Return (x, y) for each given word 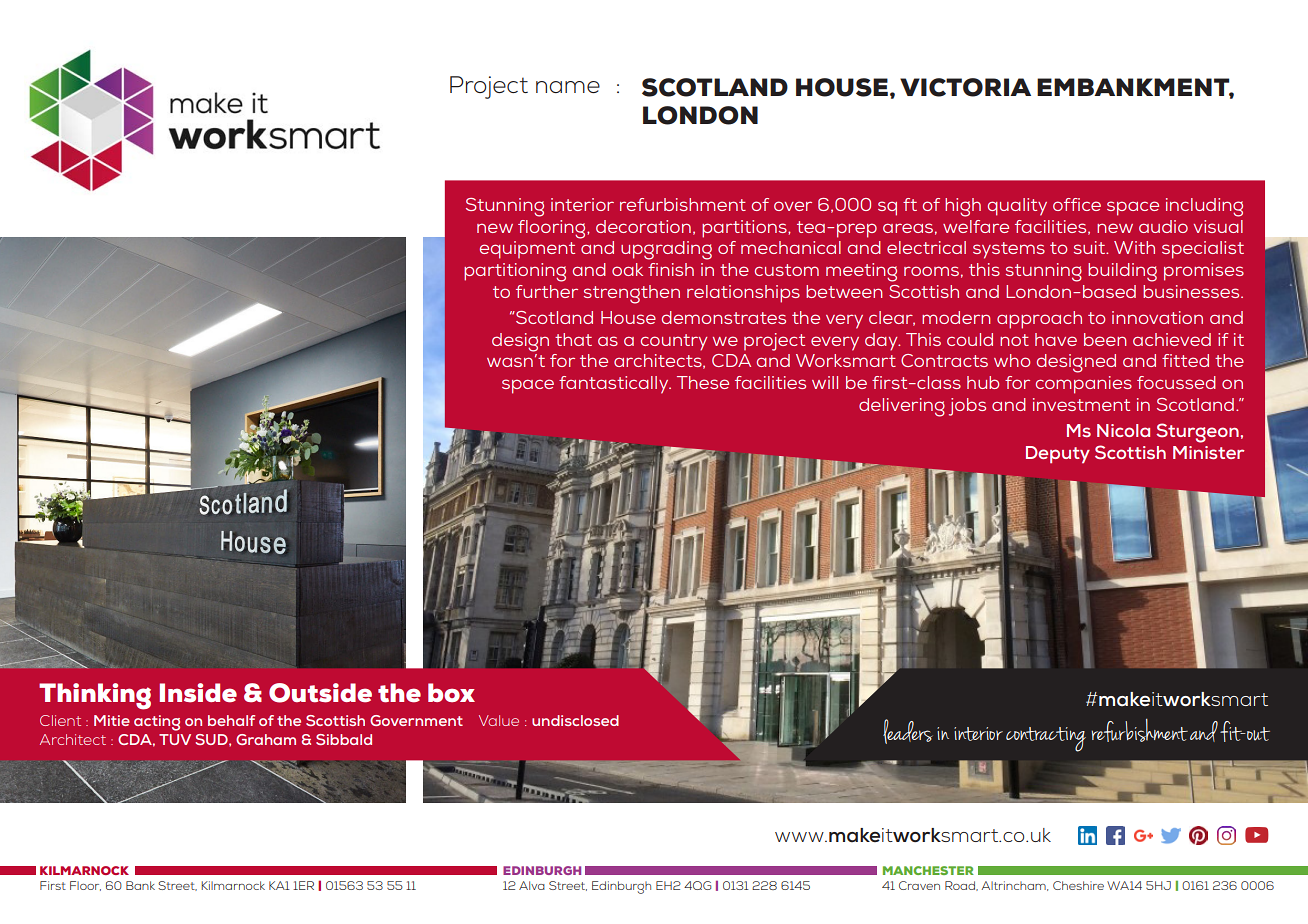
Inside (198, 693)
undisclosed (575, 720)
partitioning (515, 272)
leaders (908, 731)
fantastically (615, 385)
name (568, 87)
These (703, 382)
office (1077, 204)
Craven (919, 885)
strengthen (632, 294)
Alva (532, 885)
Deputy (1058, 455)
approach (1039, 320)
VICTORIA (965, 87)
